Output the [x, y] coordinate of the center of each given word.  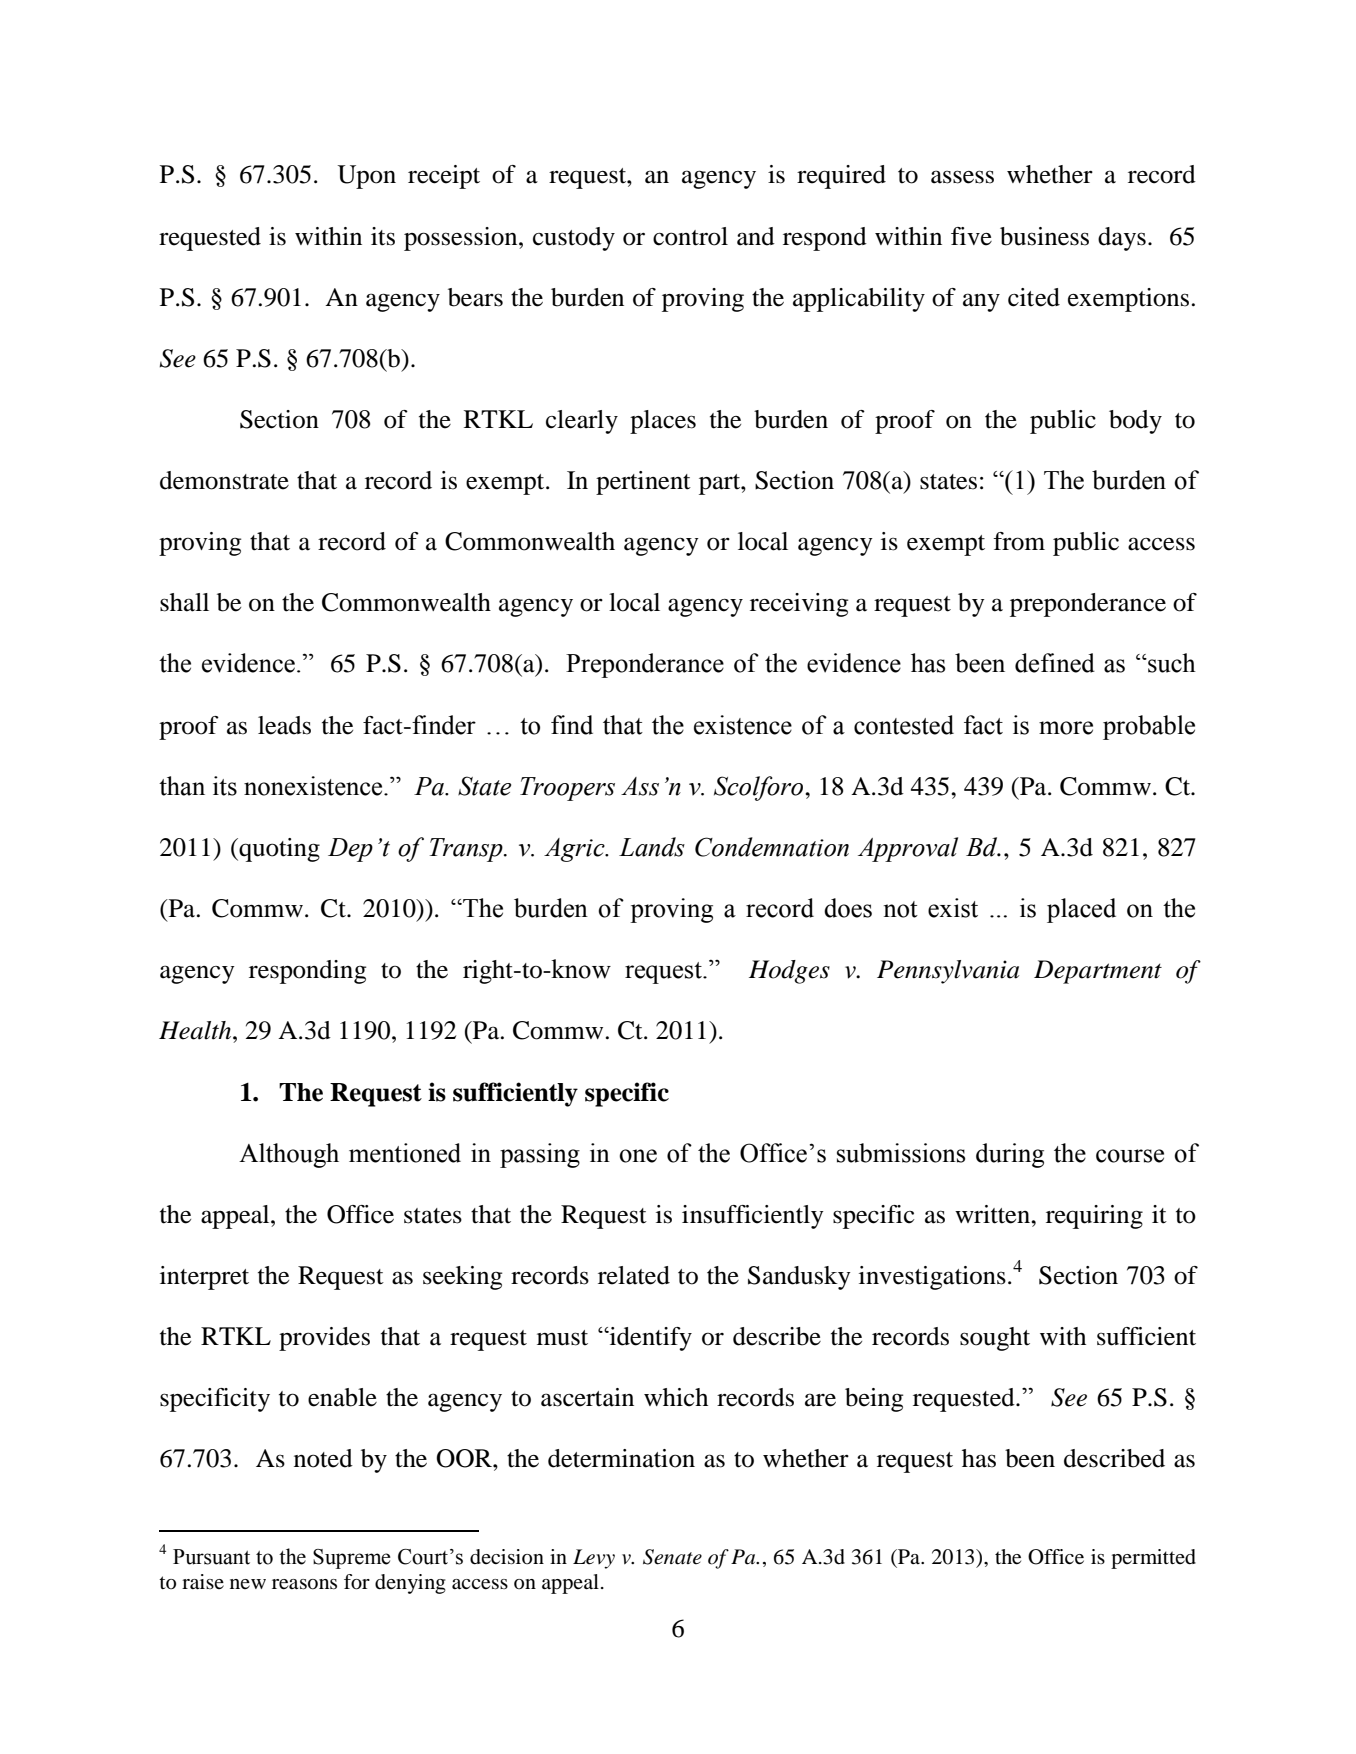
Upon [366, 177]
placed [1081, 910]
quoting [278, 850]
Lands [652, 847]
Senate [672, 1557]
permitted [1153, 1559]
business [1044, 236]
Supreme [352, 1559]
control [690, 236]
